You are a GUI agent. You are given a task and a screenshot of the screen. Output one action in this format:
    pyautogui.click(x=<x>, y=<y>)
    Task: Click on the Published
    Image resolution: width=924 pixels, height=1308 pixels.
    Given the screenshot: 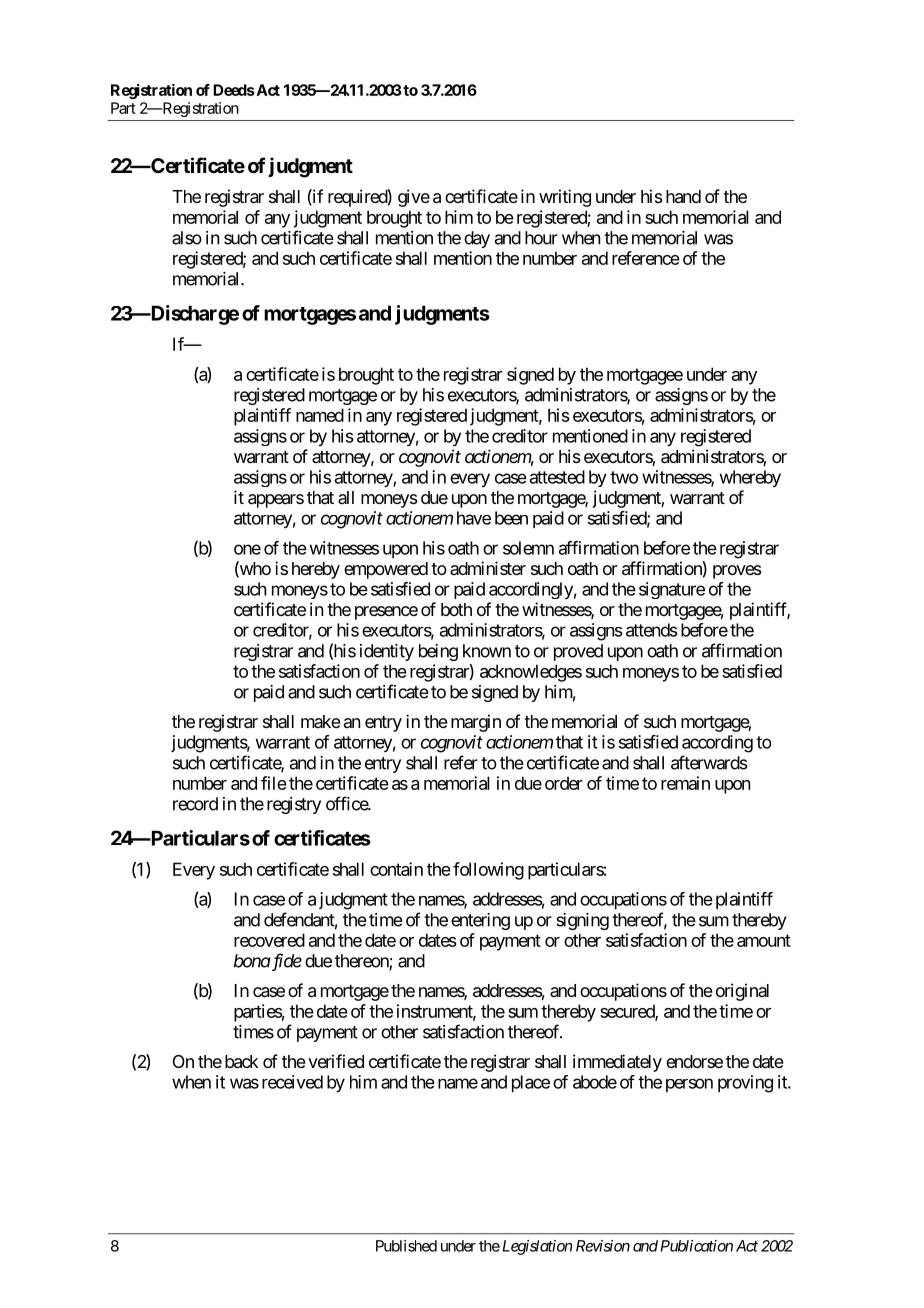 What is the action you would take?
    pyautogui.click(x=406, y=1246)
